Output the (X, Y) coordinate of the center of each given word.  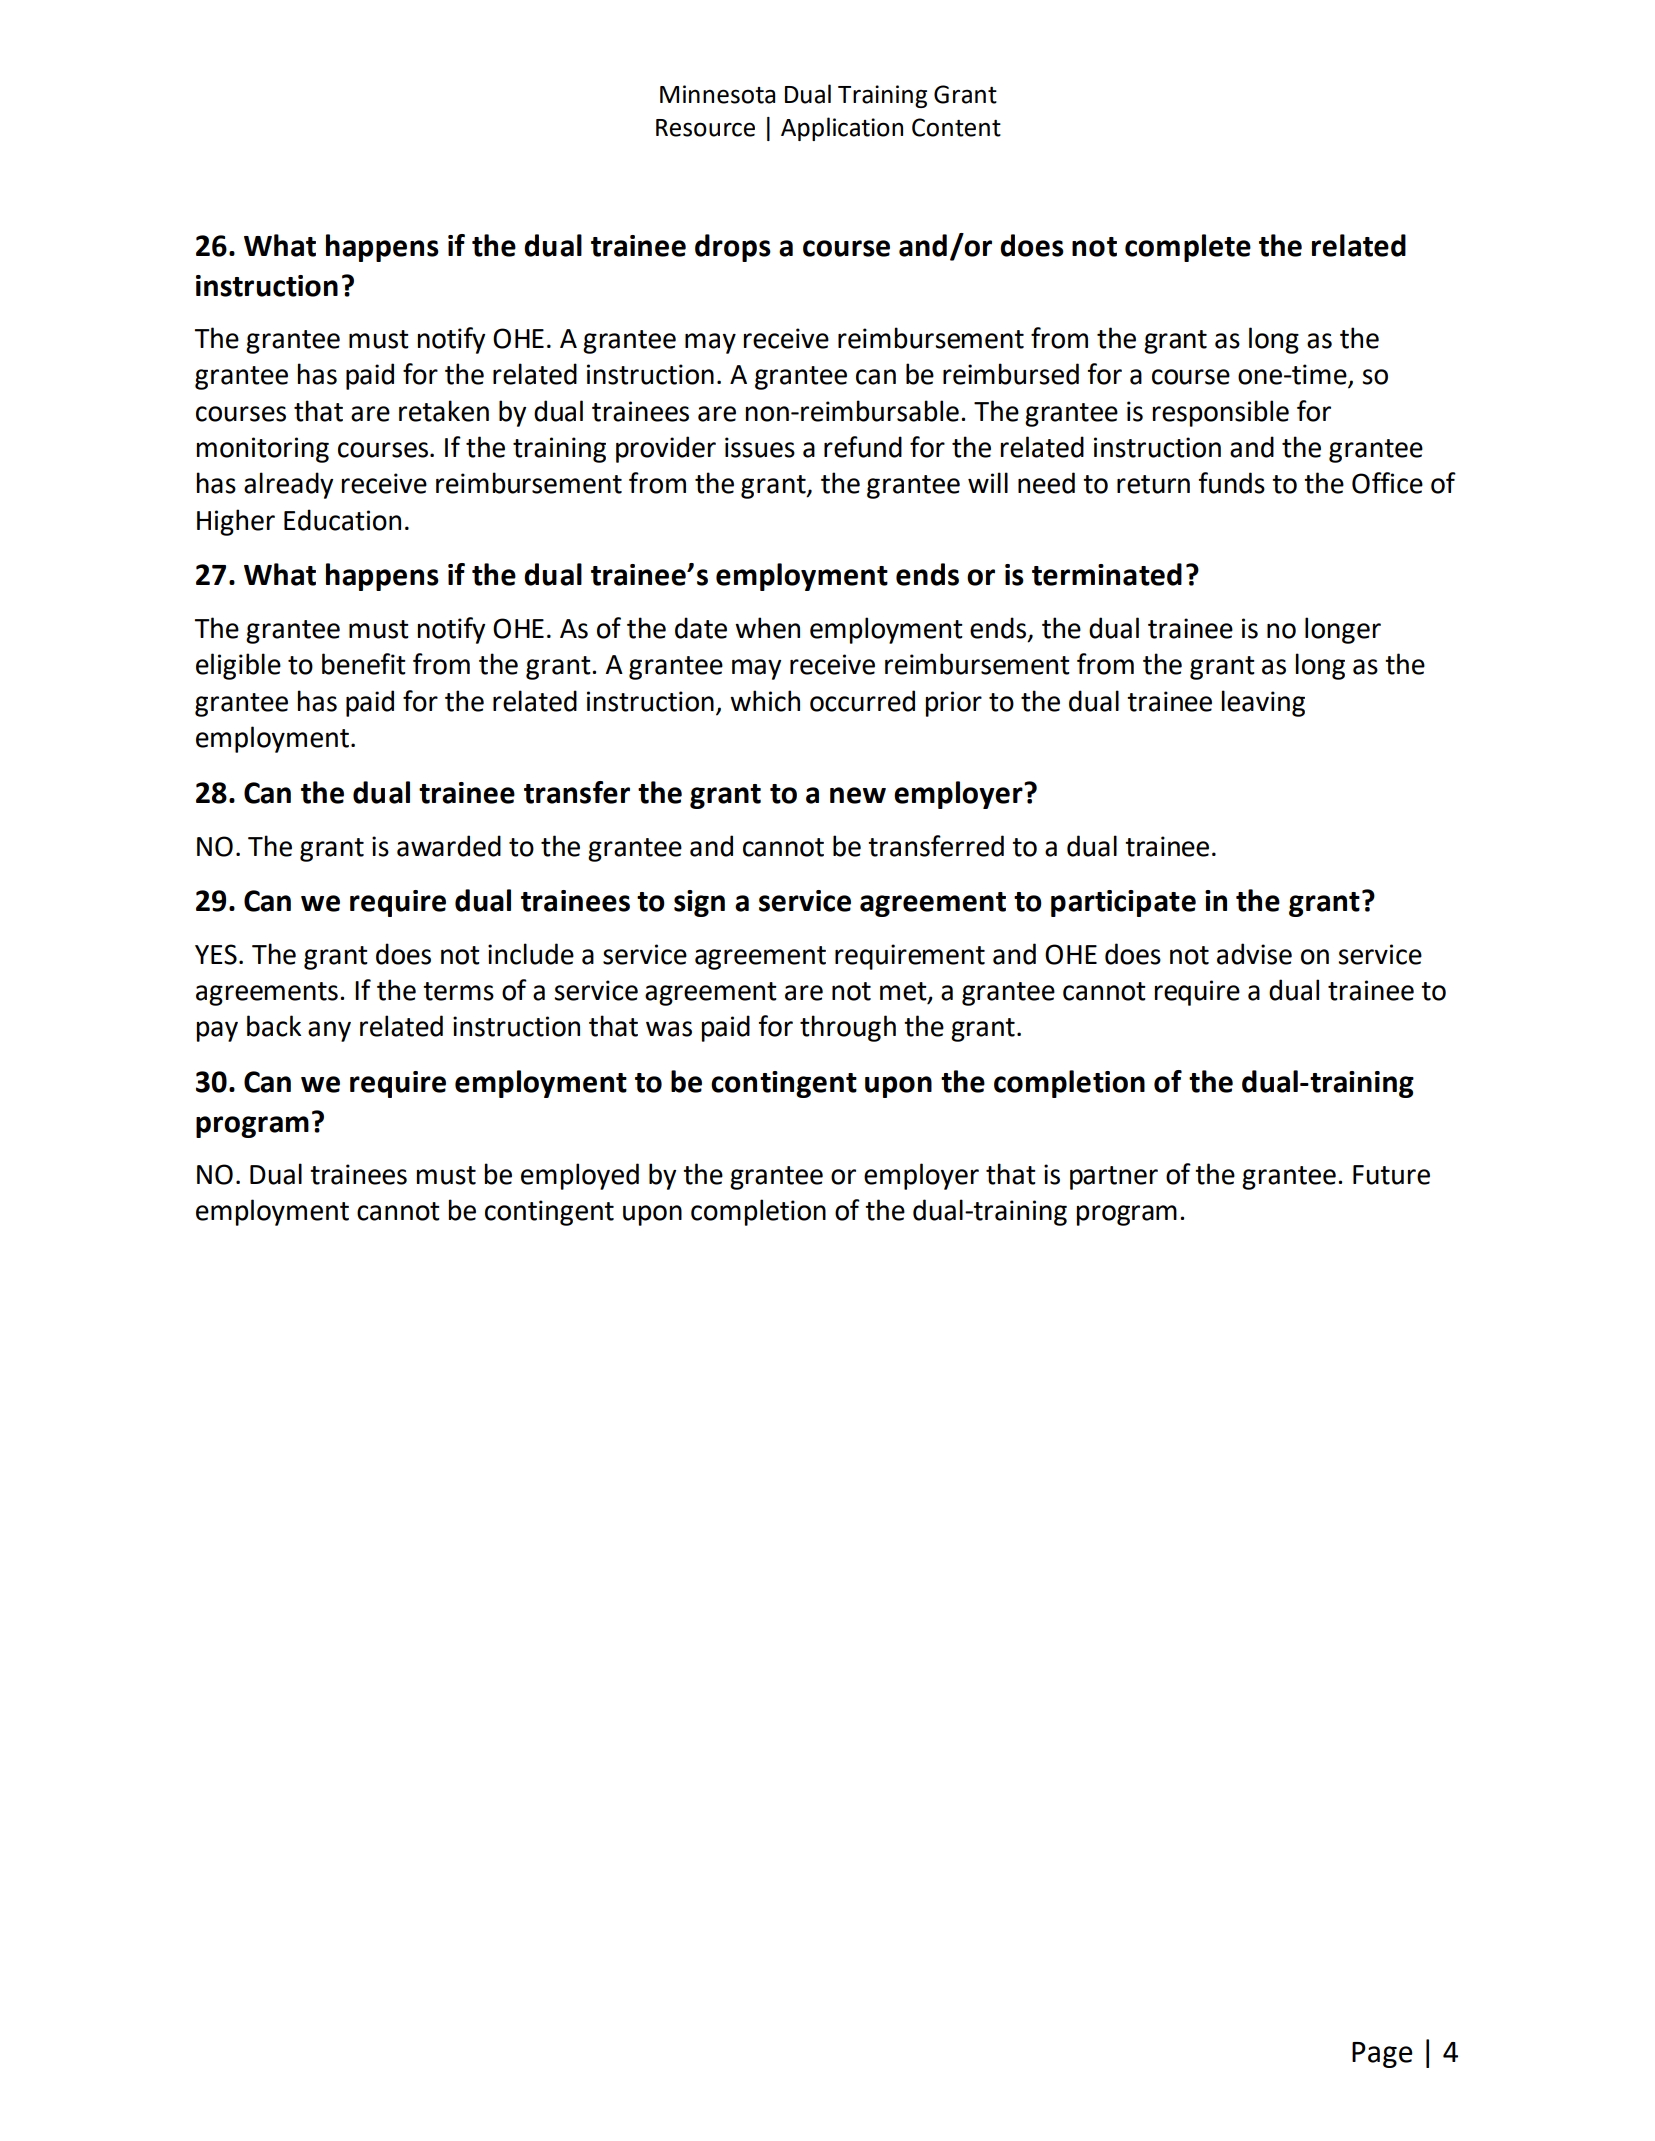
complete (1188, 248)
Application (842, 129)
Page (1382, 2055)
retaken (444, 411)
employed (580, 1176)
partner (1114, 1178)
